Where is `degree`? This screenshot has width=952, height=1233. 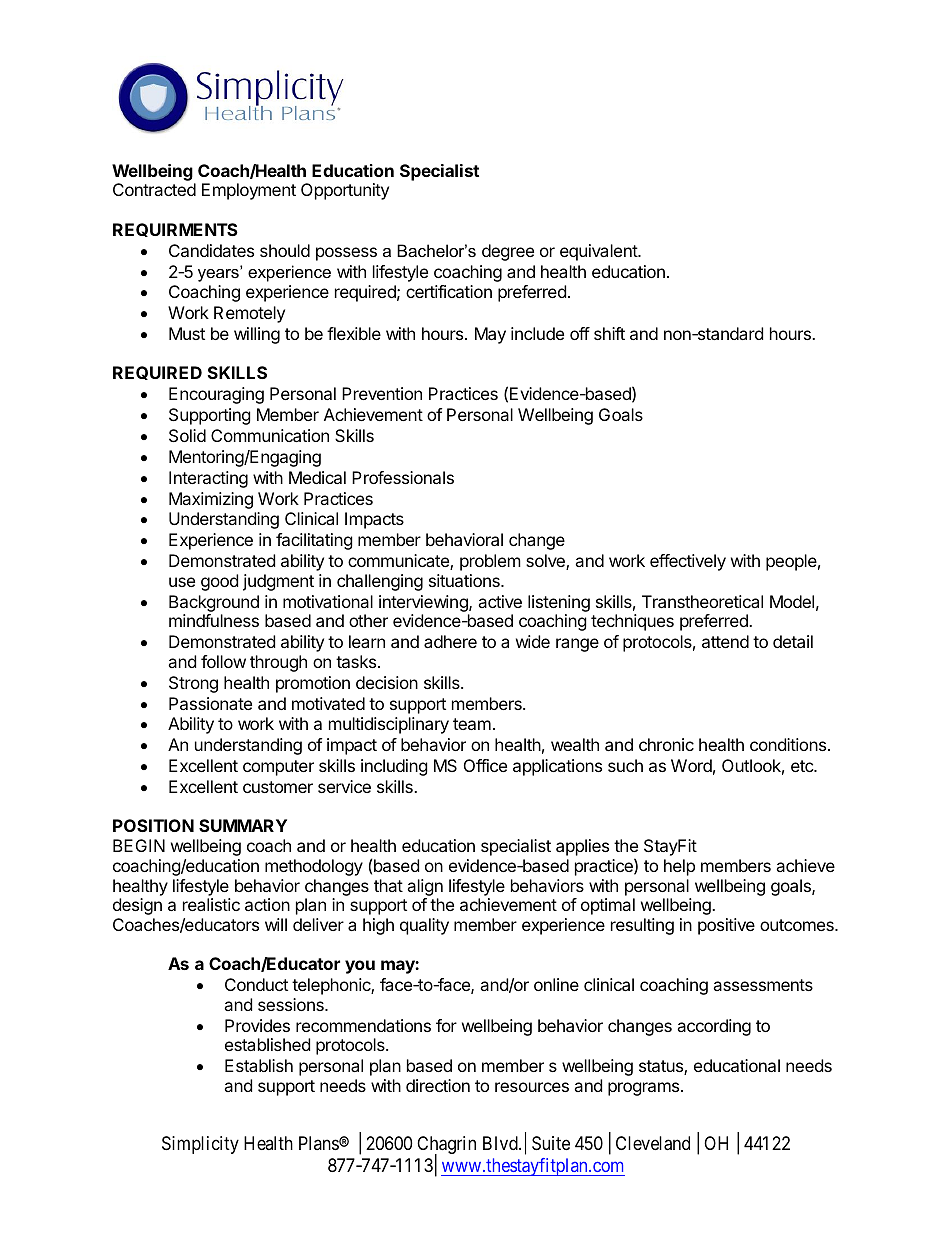 degree is located at coordinates (508, 252).
